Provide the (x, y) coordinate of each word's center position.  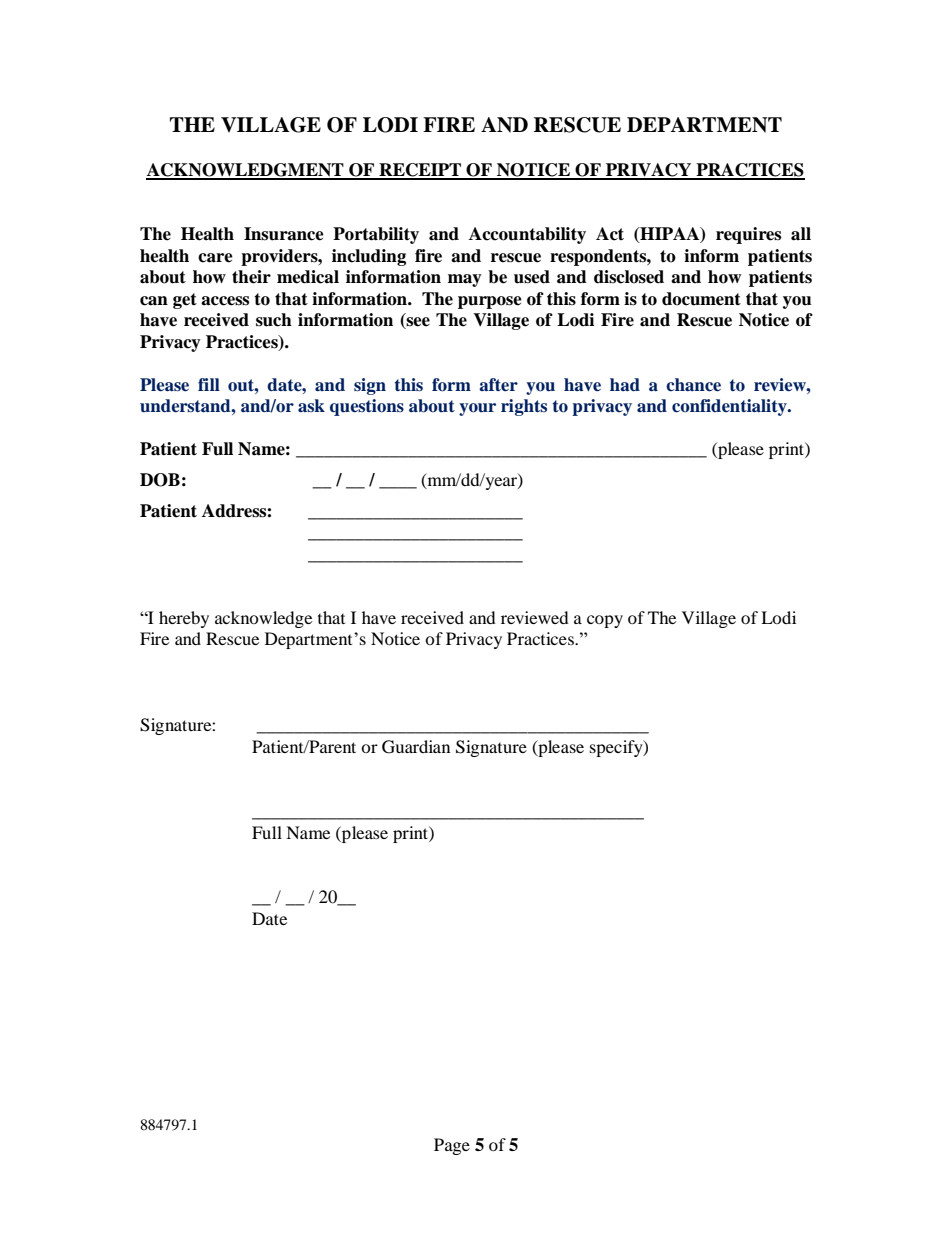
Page (452, 1146)
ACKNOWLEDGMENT (246, 171)
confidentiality (730, 407)
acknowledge (263, 619)
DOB (160, 480)
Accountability (527, 235)
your (477, 409)
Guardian (416, 747)
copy (605, 621)
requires (748, 235)
